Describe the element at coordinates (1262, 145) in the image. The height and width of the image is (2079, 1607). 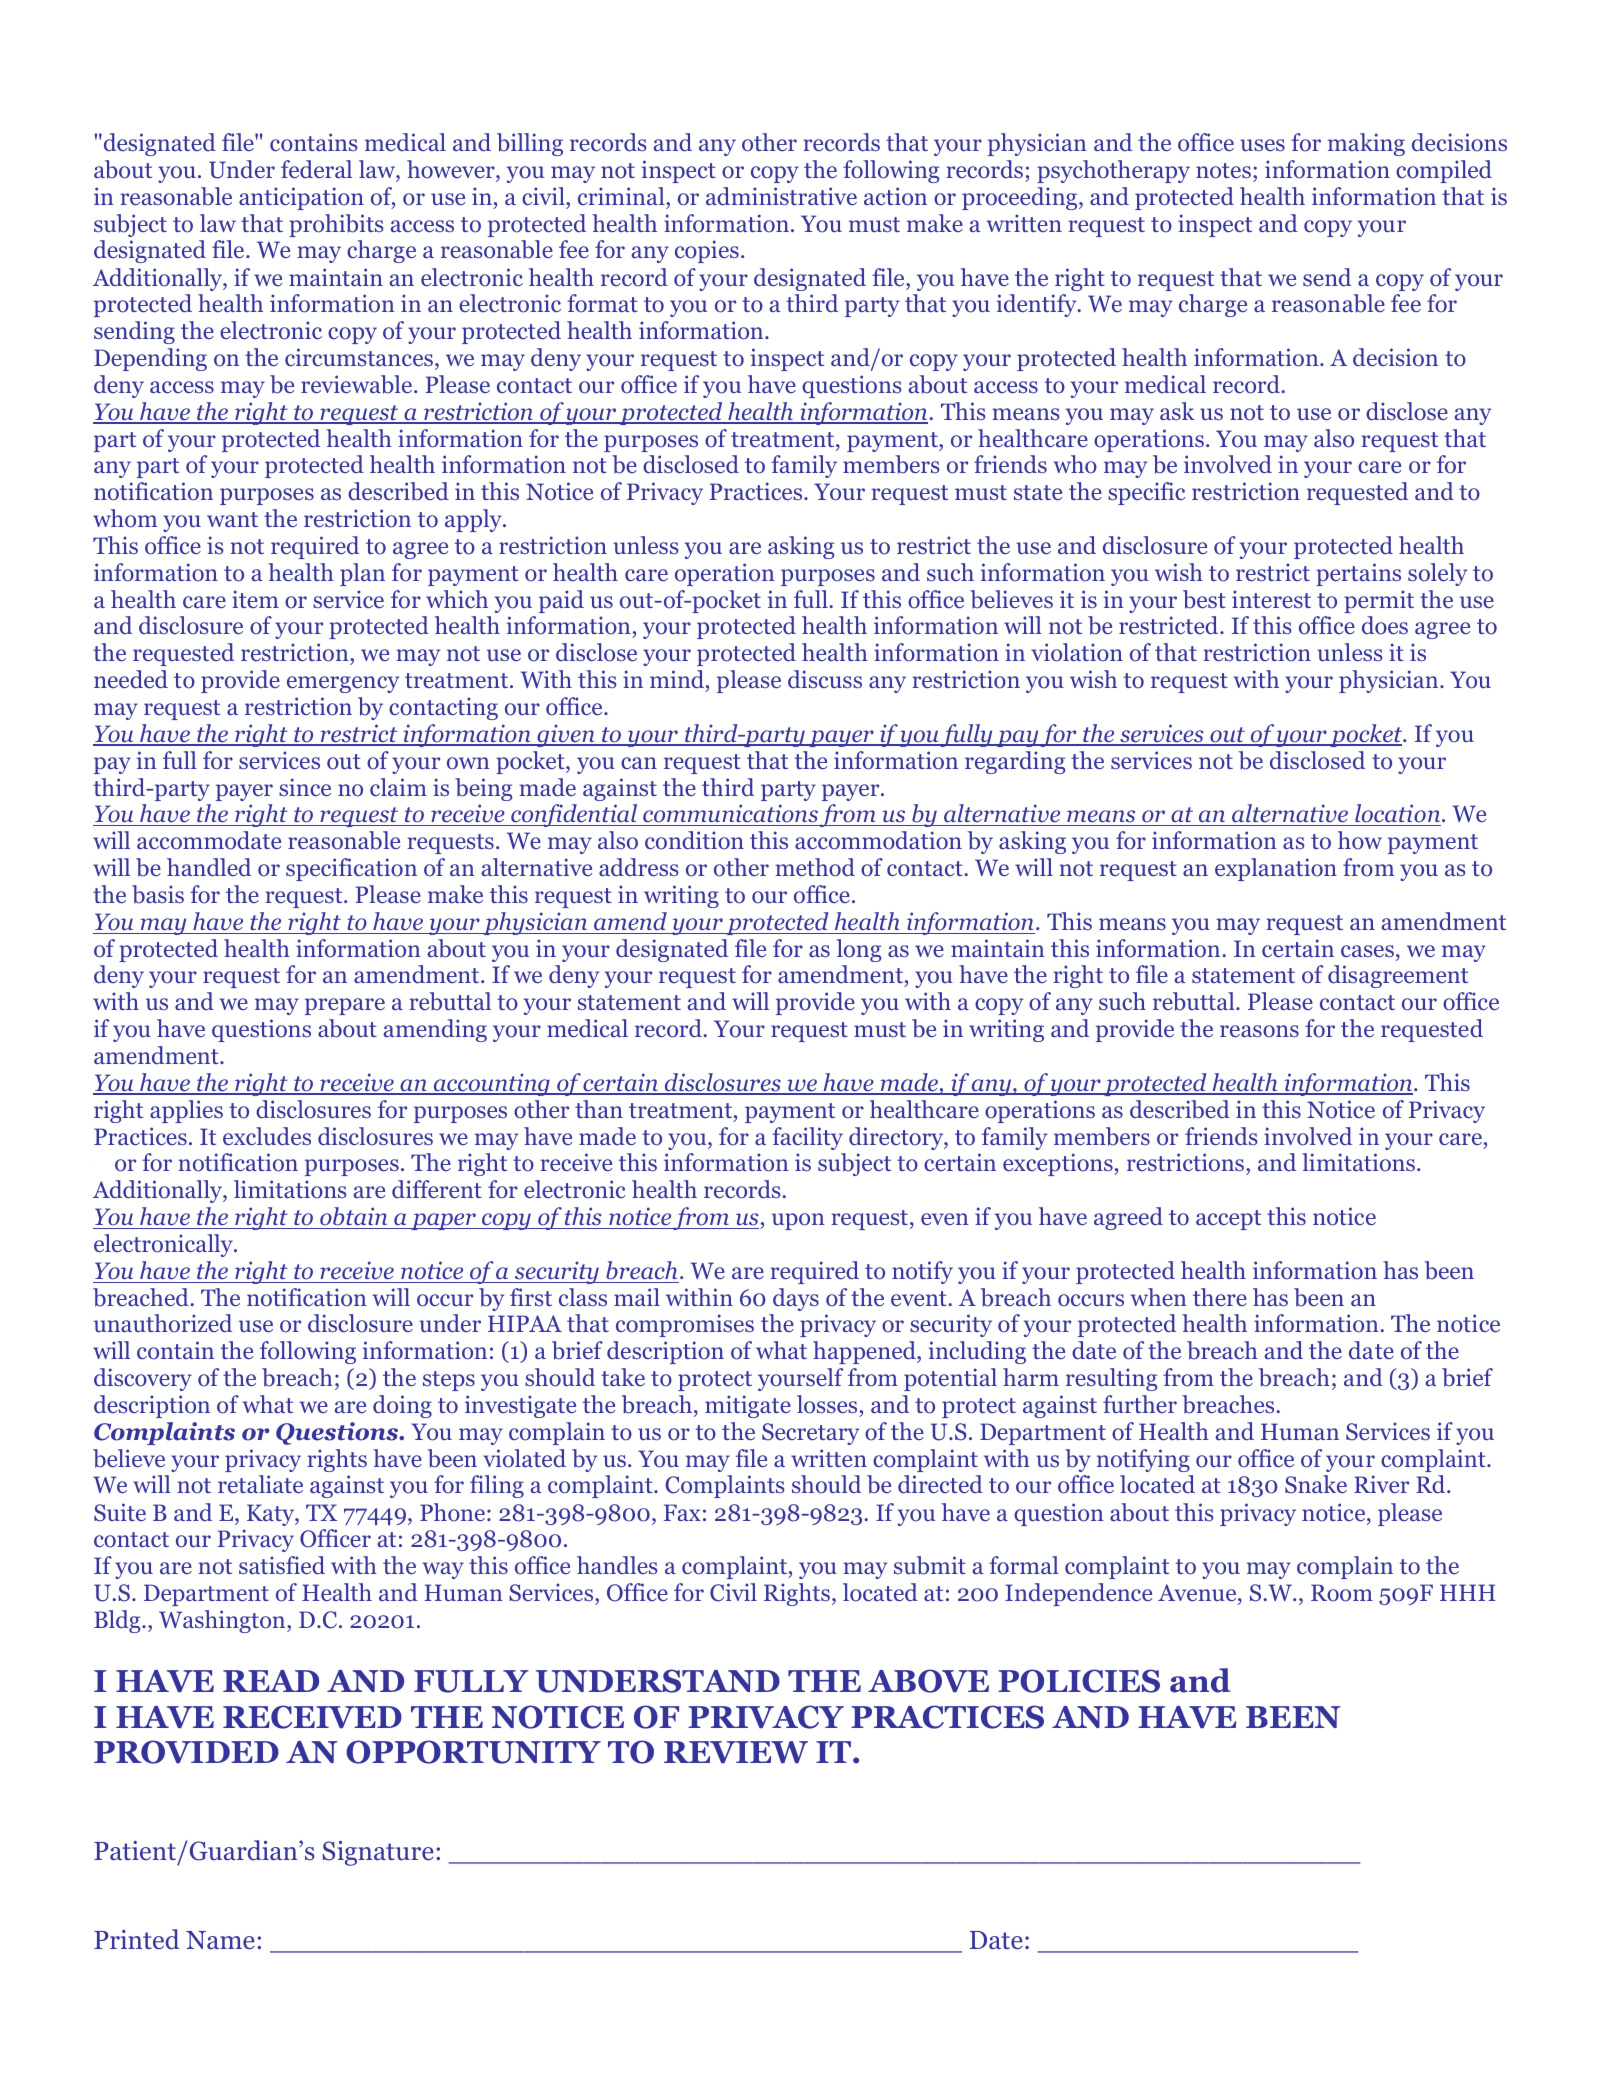
I see `uses` at that location.
